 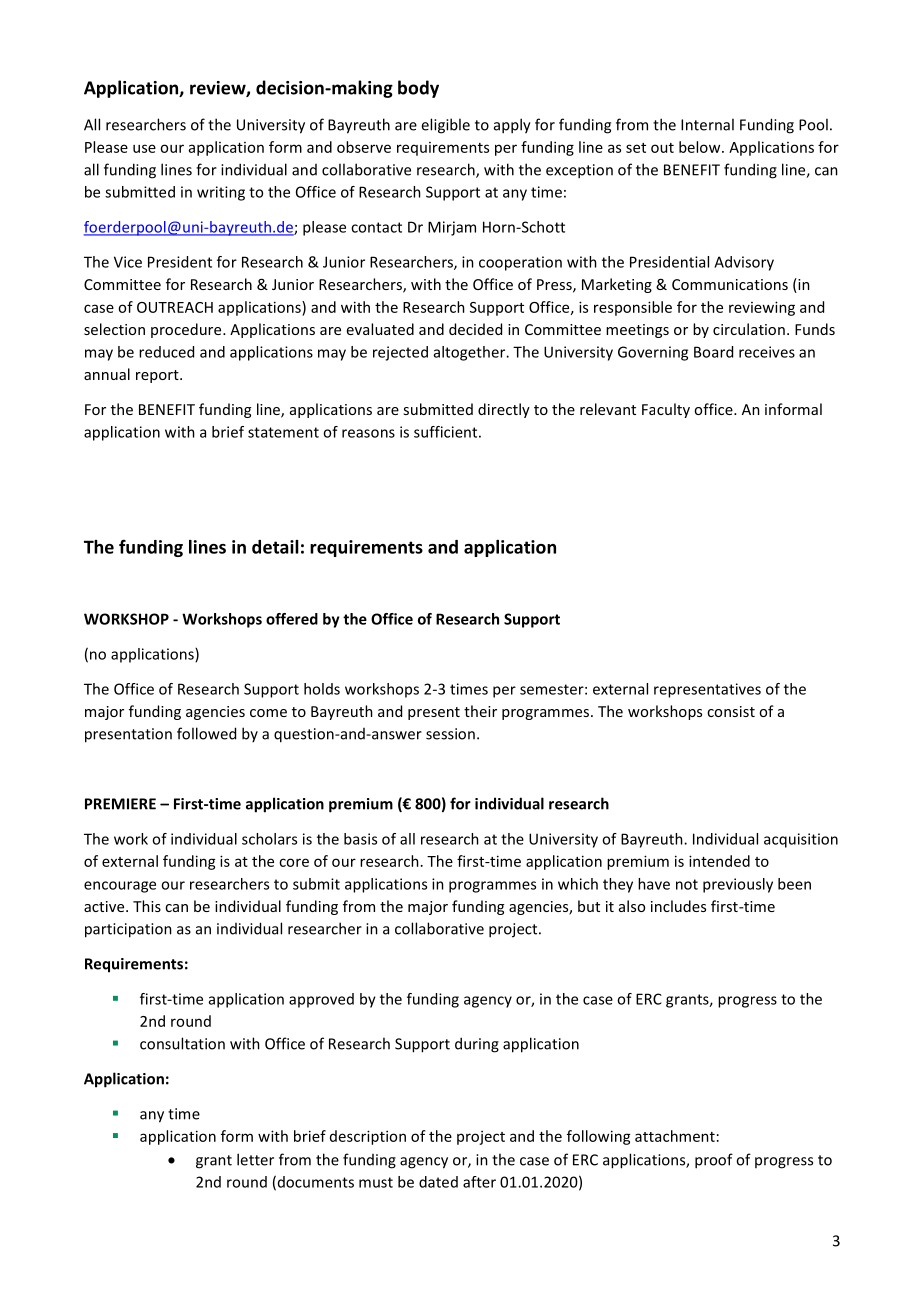 I want to click on This, so click(x=147, y=906).
